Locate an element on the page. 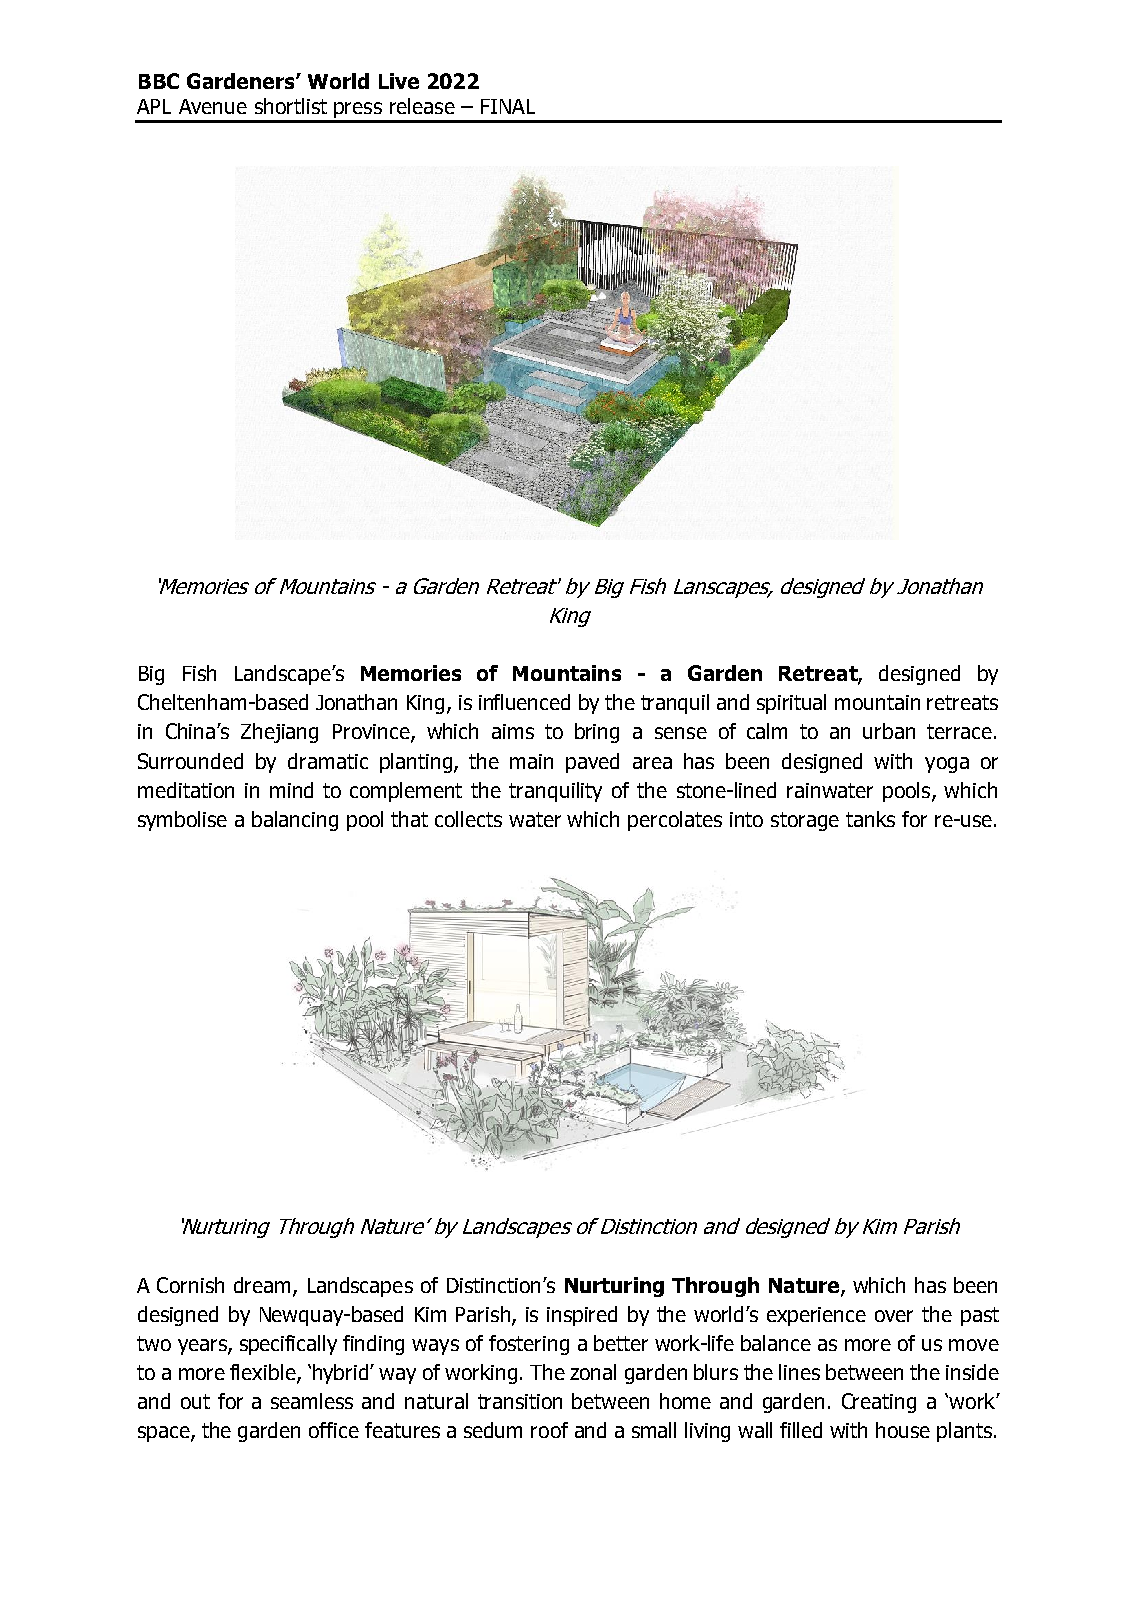  flexible is located at coordinates (264, 1373).
